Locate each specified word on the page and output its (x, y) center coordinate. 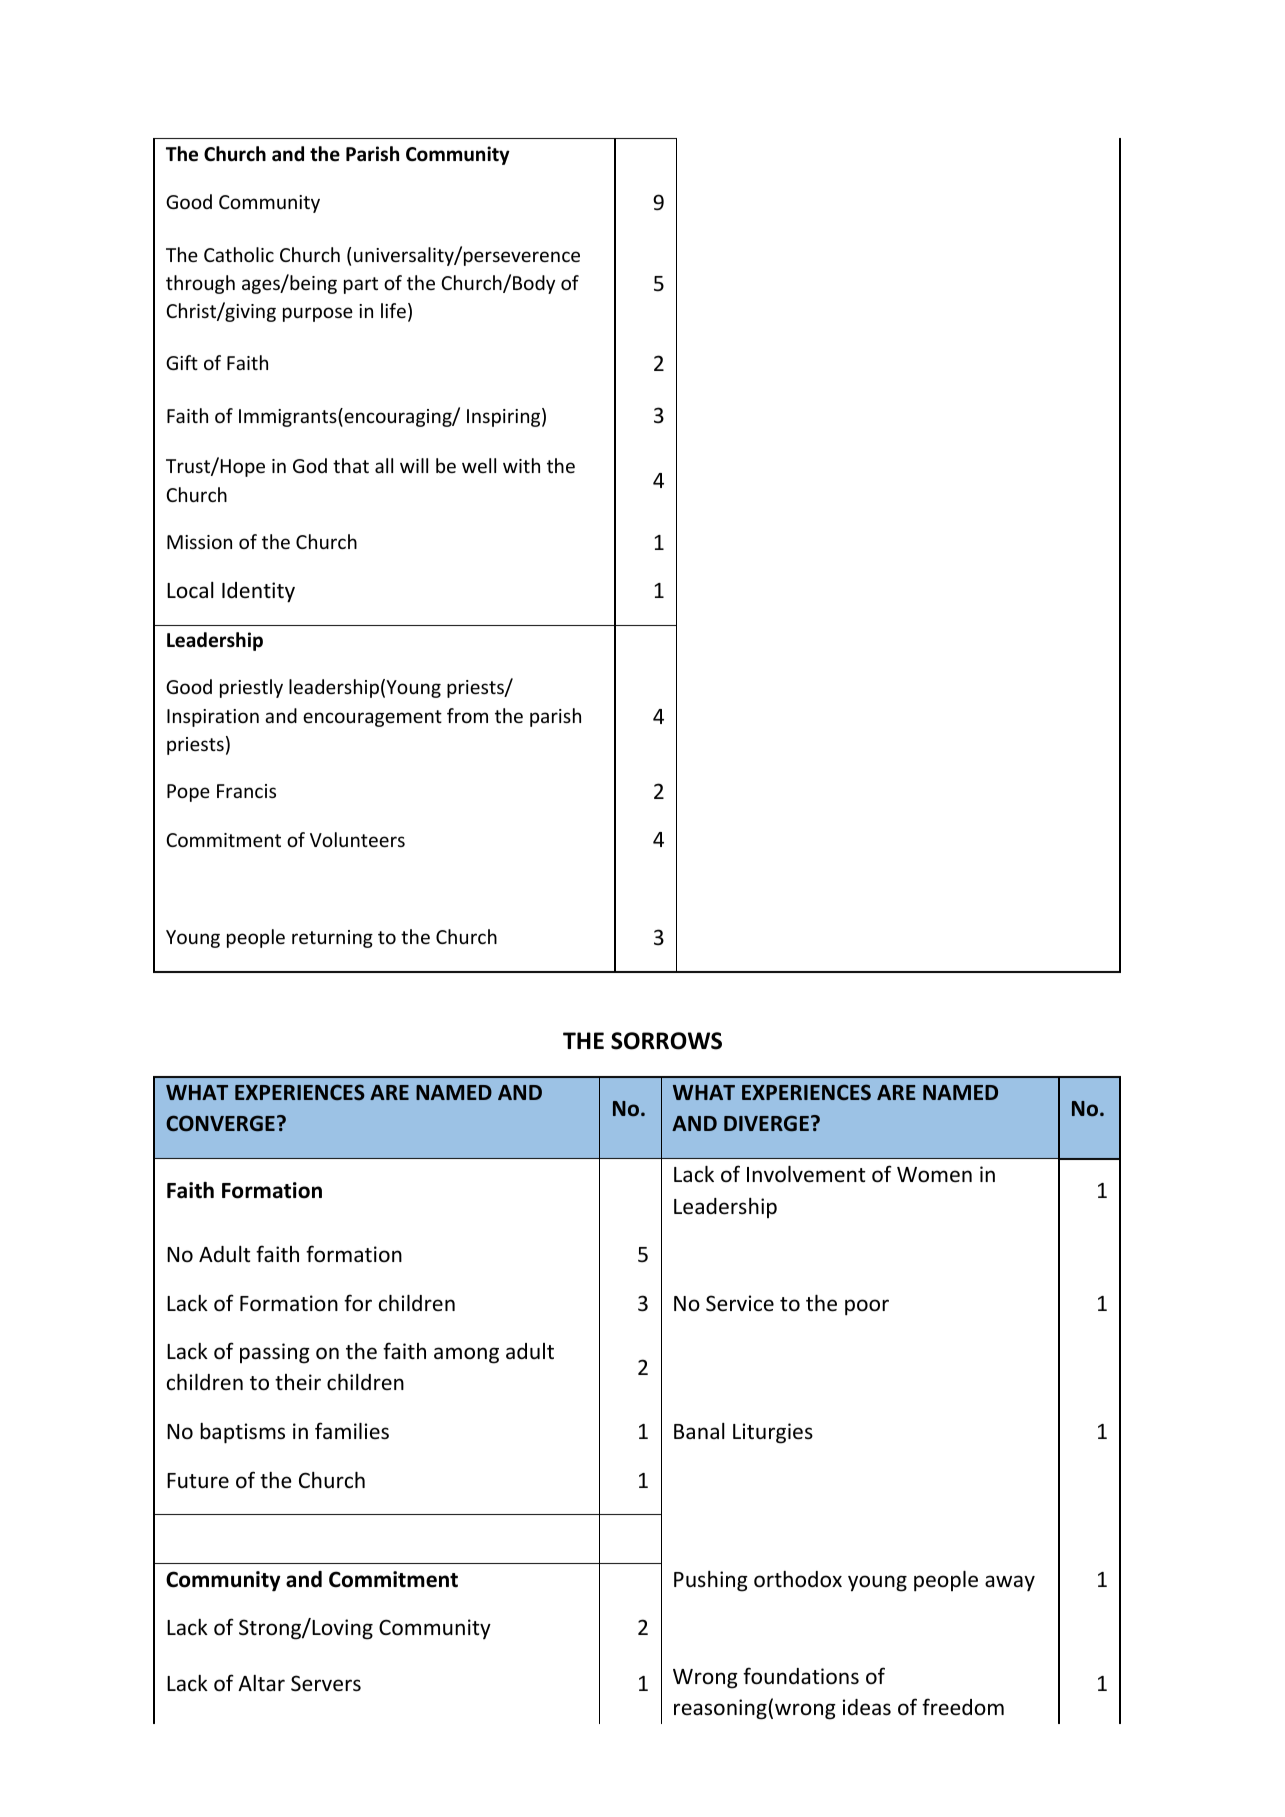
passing (275, 1353)
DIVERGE (766, 1123)
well (479, 465)
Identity (258, 592)
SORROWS (666, 1041)
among (466, 1355)
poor (867, 1307)
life (393, 310)
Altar (261, 1683)
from (467, 715)
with (521, 465)
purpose (318, 314)
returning (332, 939)
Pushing (711, 1581)
